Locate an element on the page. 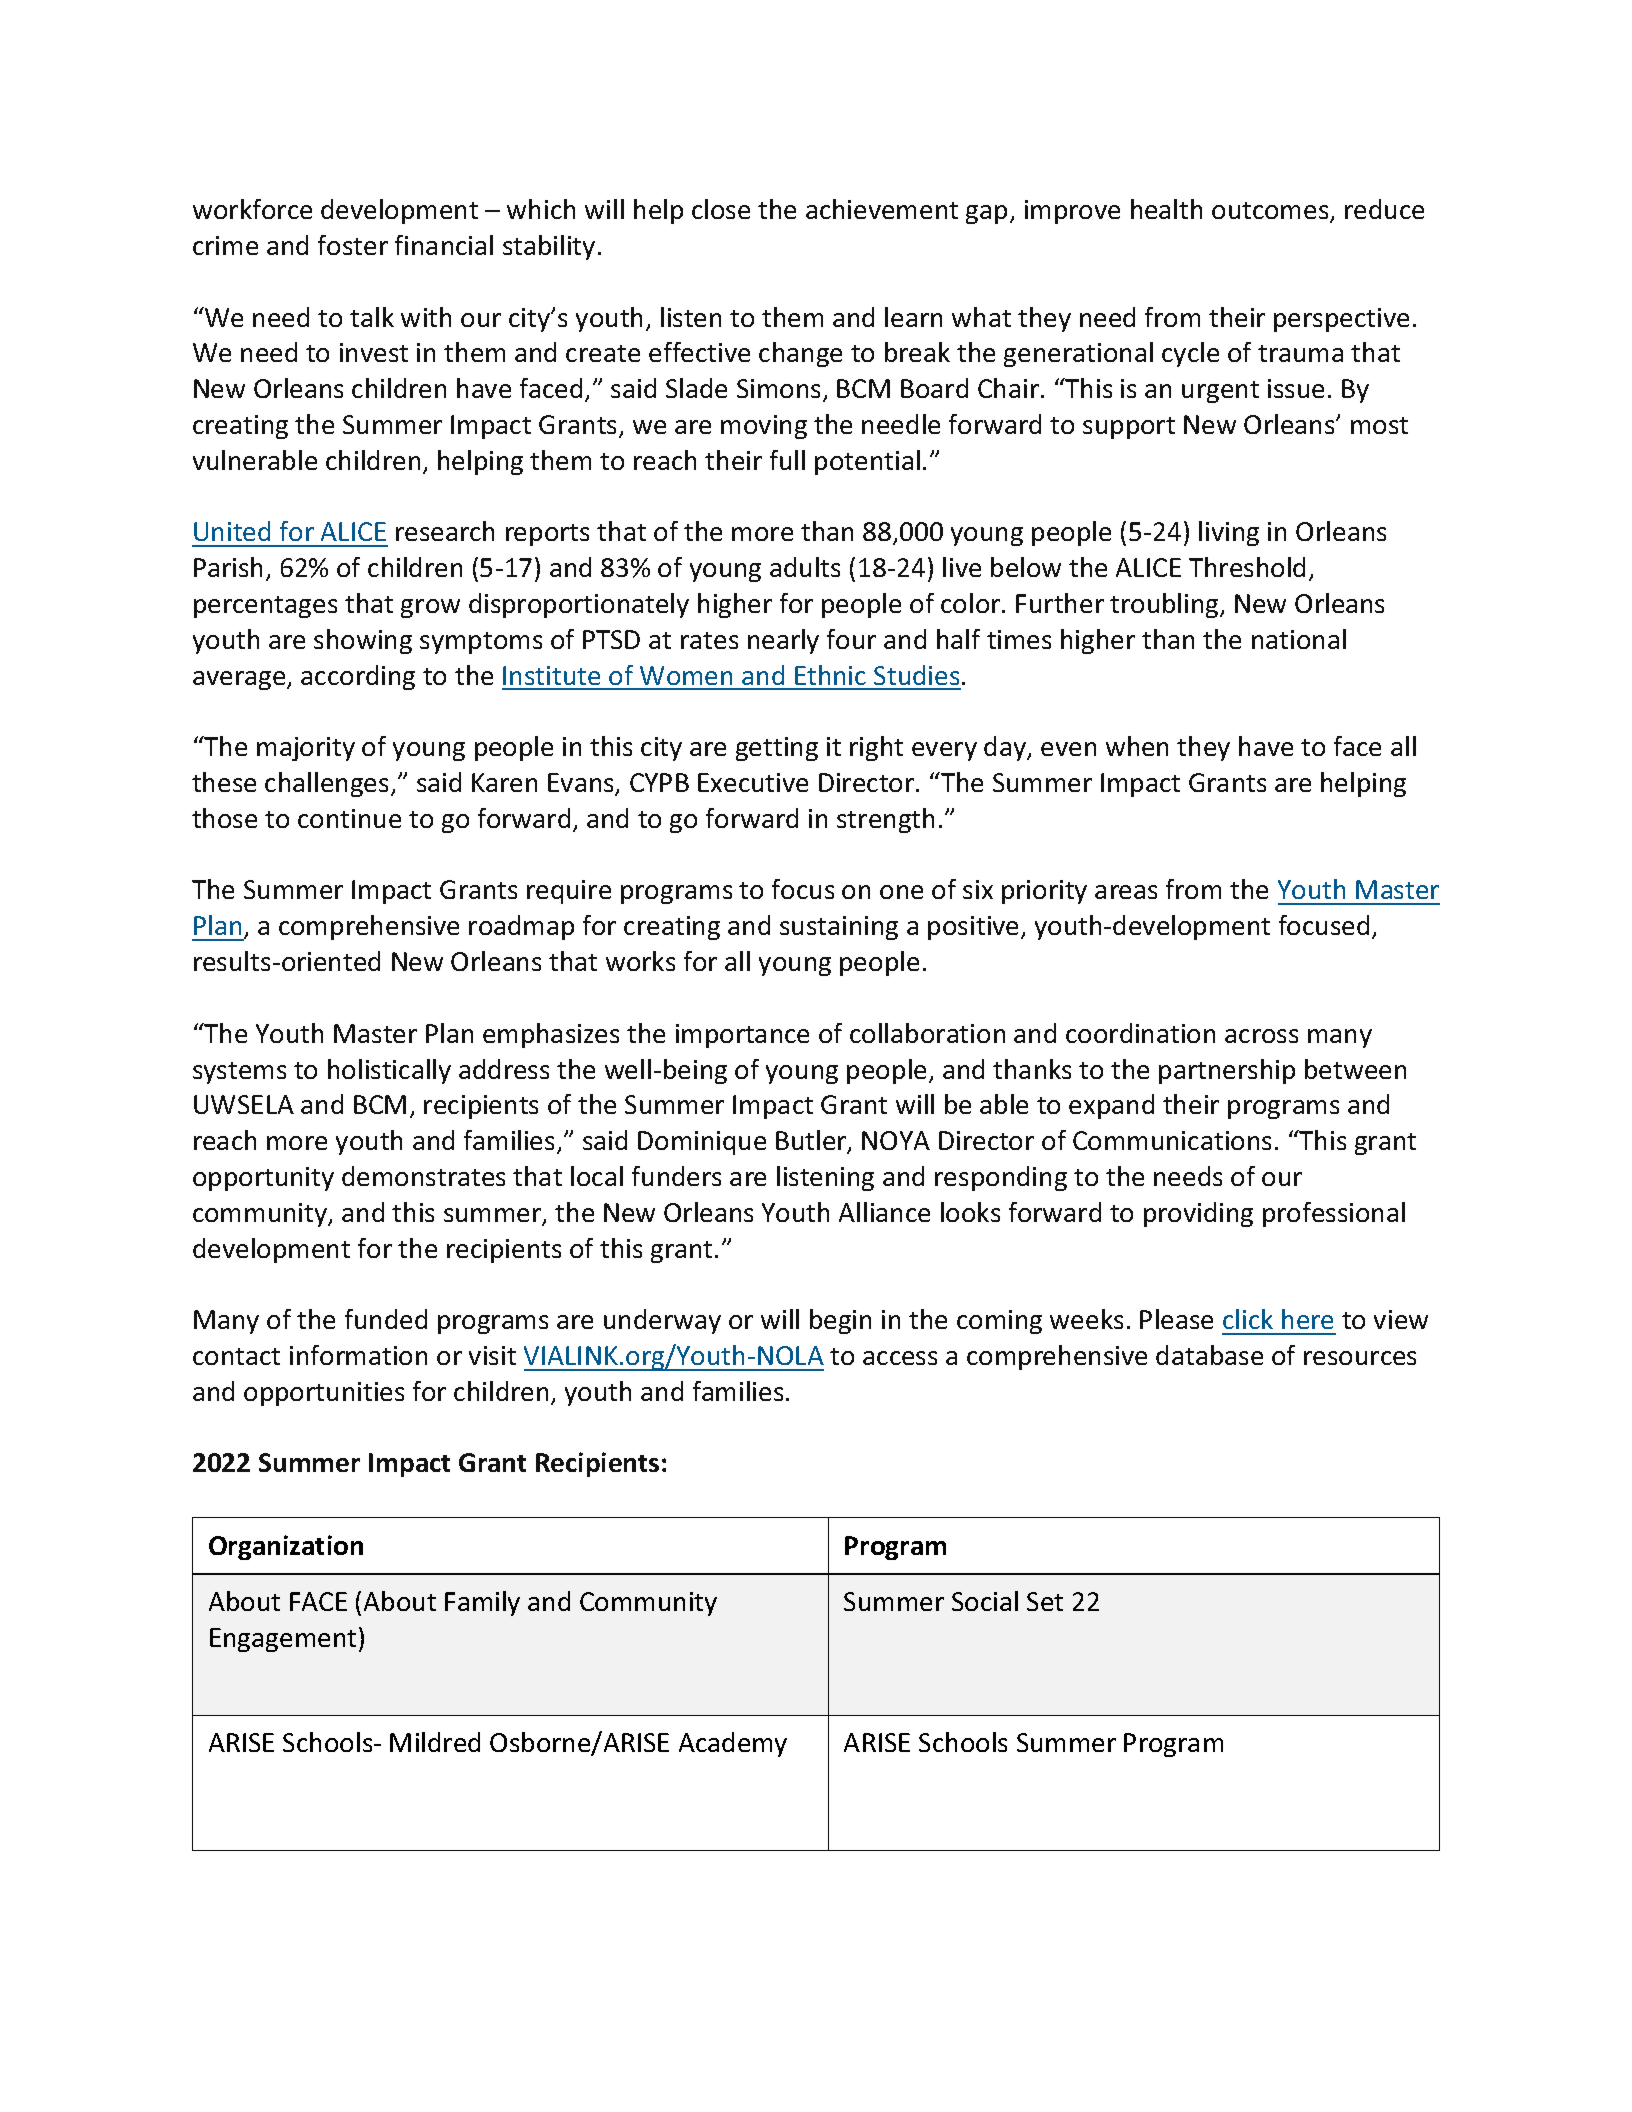  holistically is located at coordinates (389, 1071).
